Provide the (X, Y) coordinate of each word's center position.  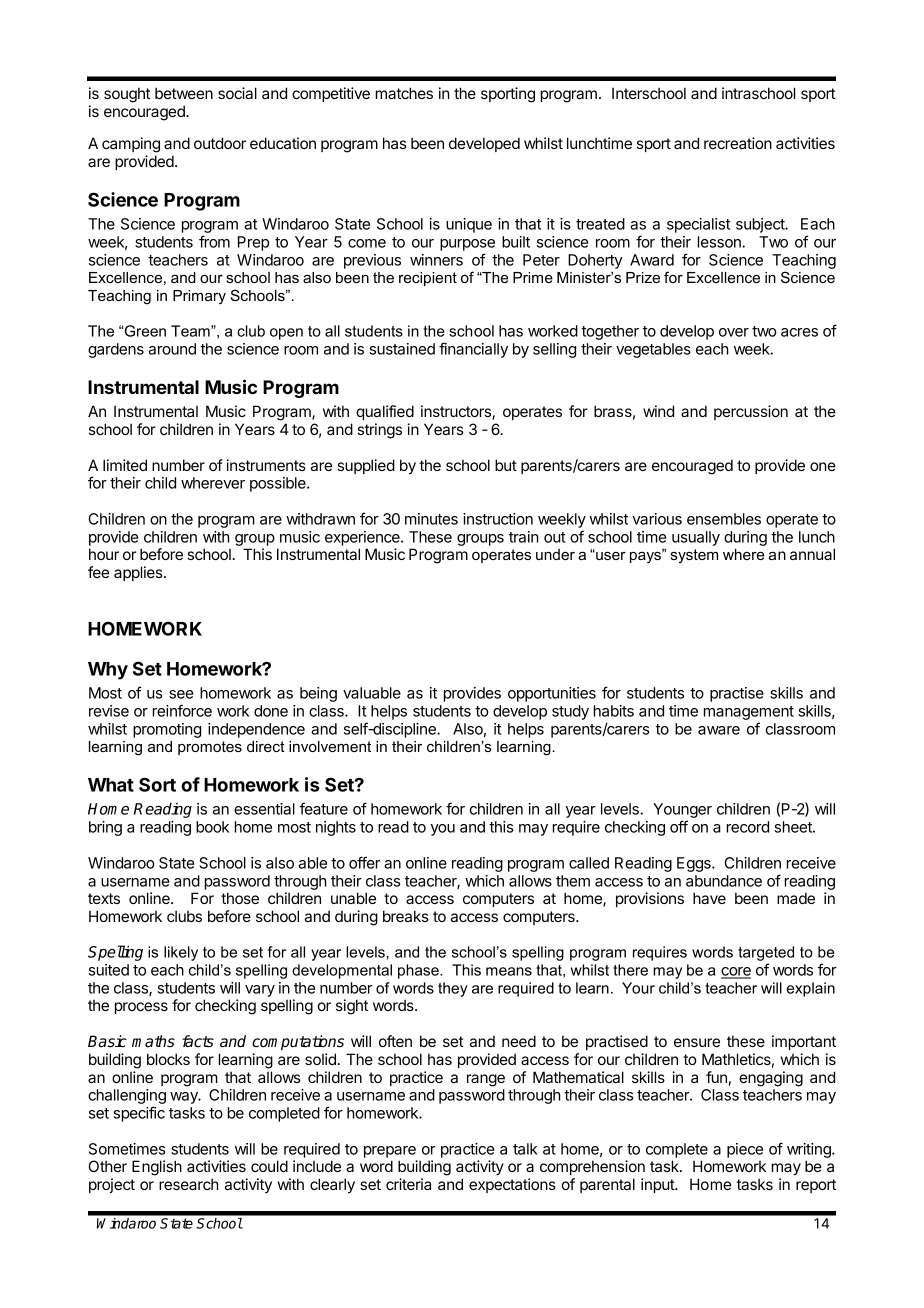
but (506, 465)
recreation (738, 143)
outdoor (220, 143)
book (212, 827)
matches (404, 93)
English (157, 1168)
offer (364, 862)
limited (125, 465)
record (748, 827)
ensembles (724, 519)
